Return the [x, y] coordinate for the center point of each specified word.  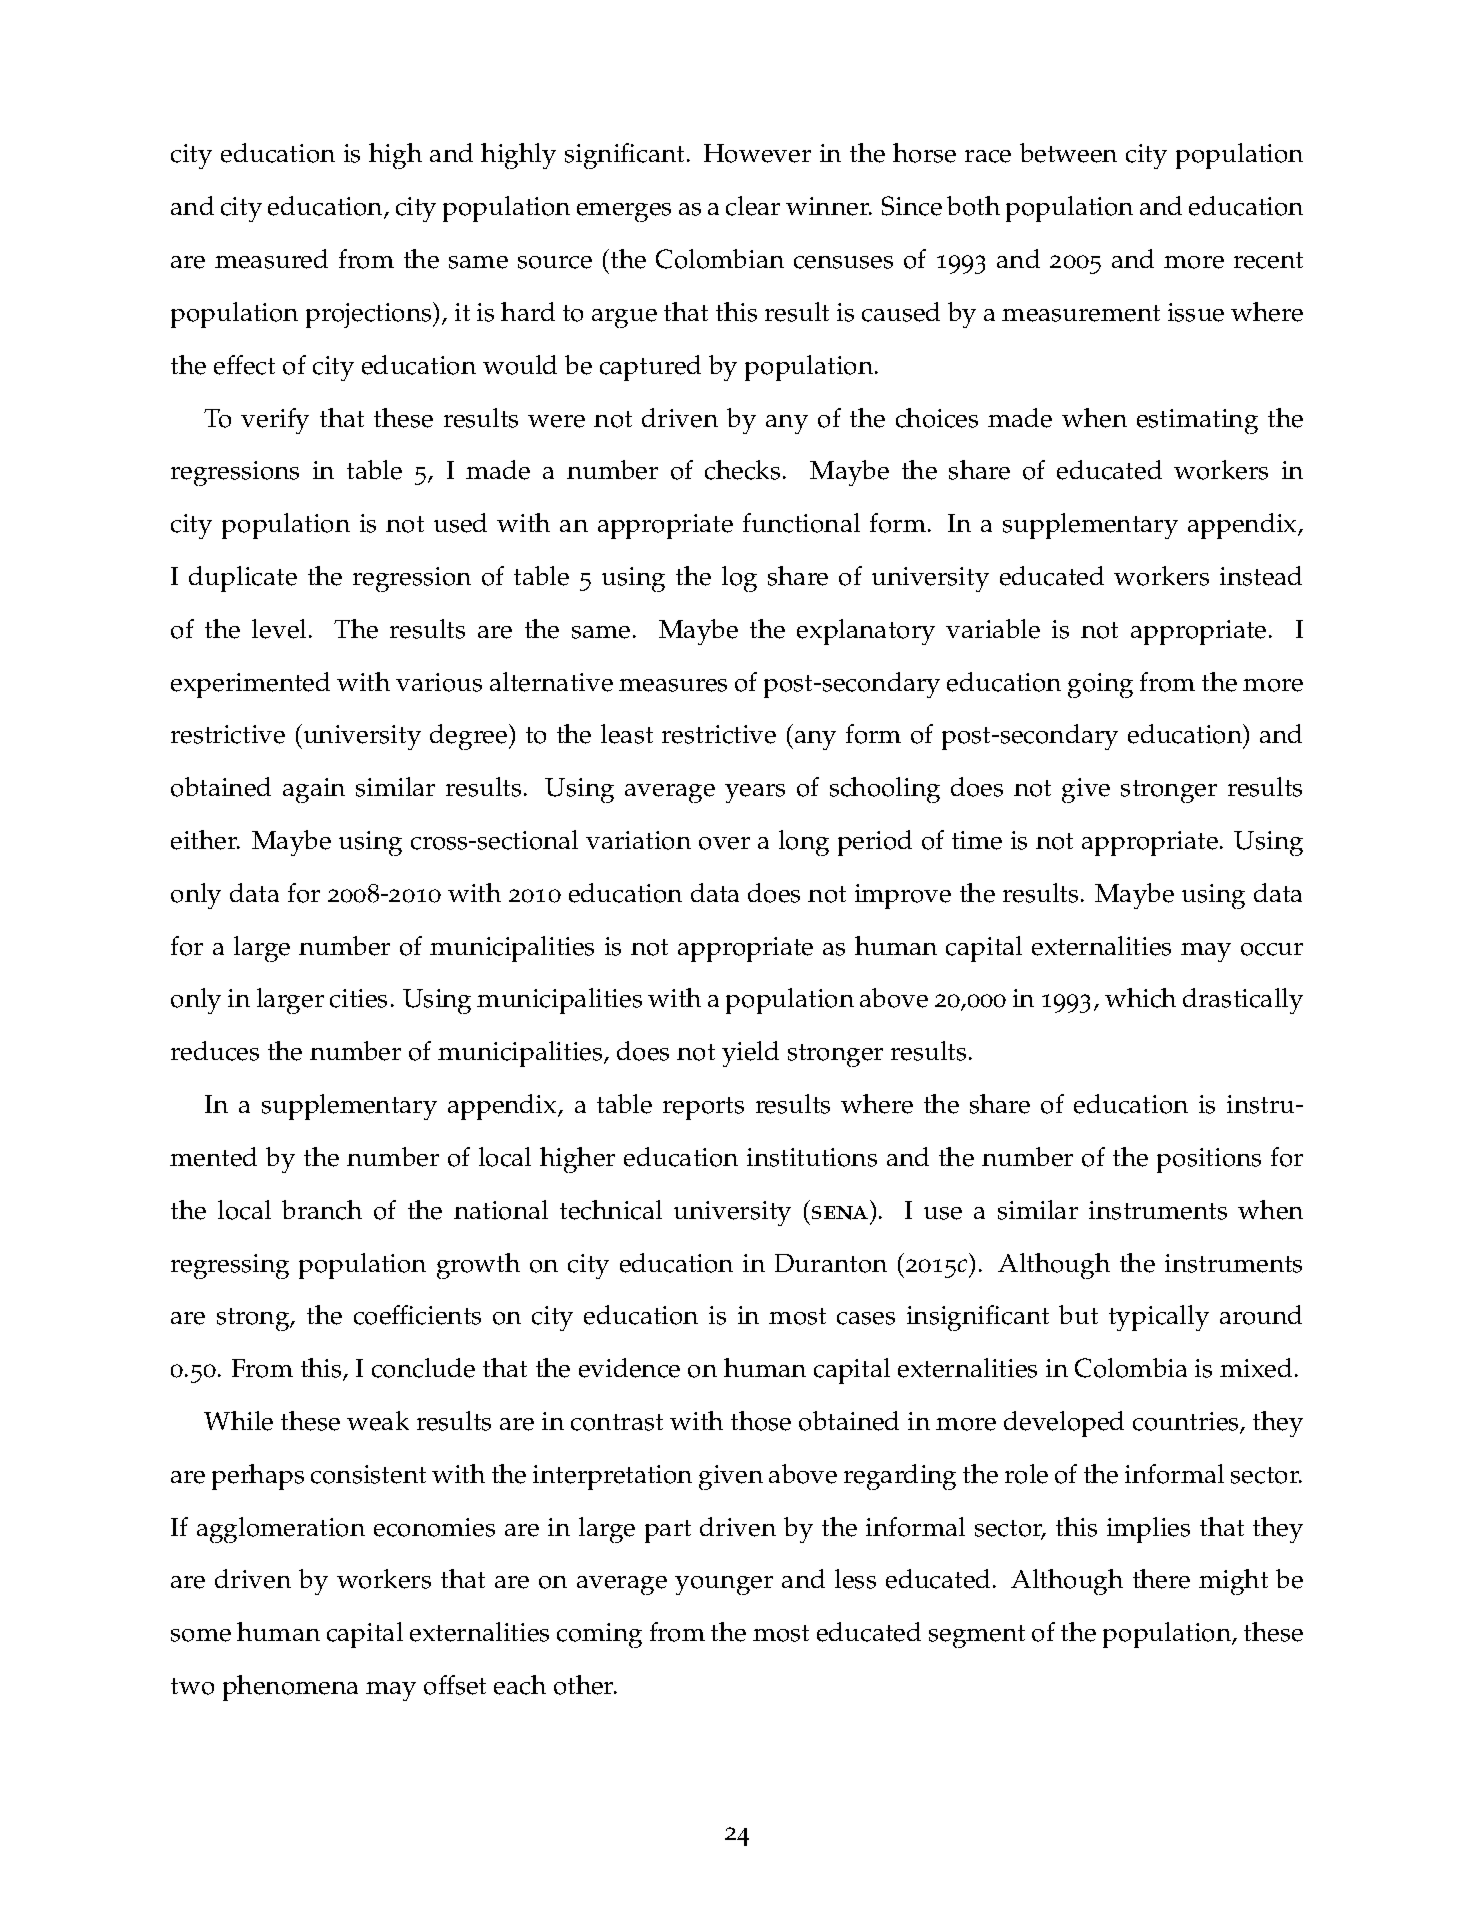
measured [271, 259]
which [1140, 998]
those [761, 1421]
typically [1159, 1318]
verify [275, 421]
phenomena [290, 1688]
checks [742, 470]
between [1068, 153]
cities [358, 998]
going [1100, 685]
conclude [423, 1368]
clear [753, 206]
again [314, 790]
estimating [1197, 421]
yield [750, 1054]
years [755, 793]
